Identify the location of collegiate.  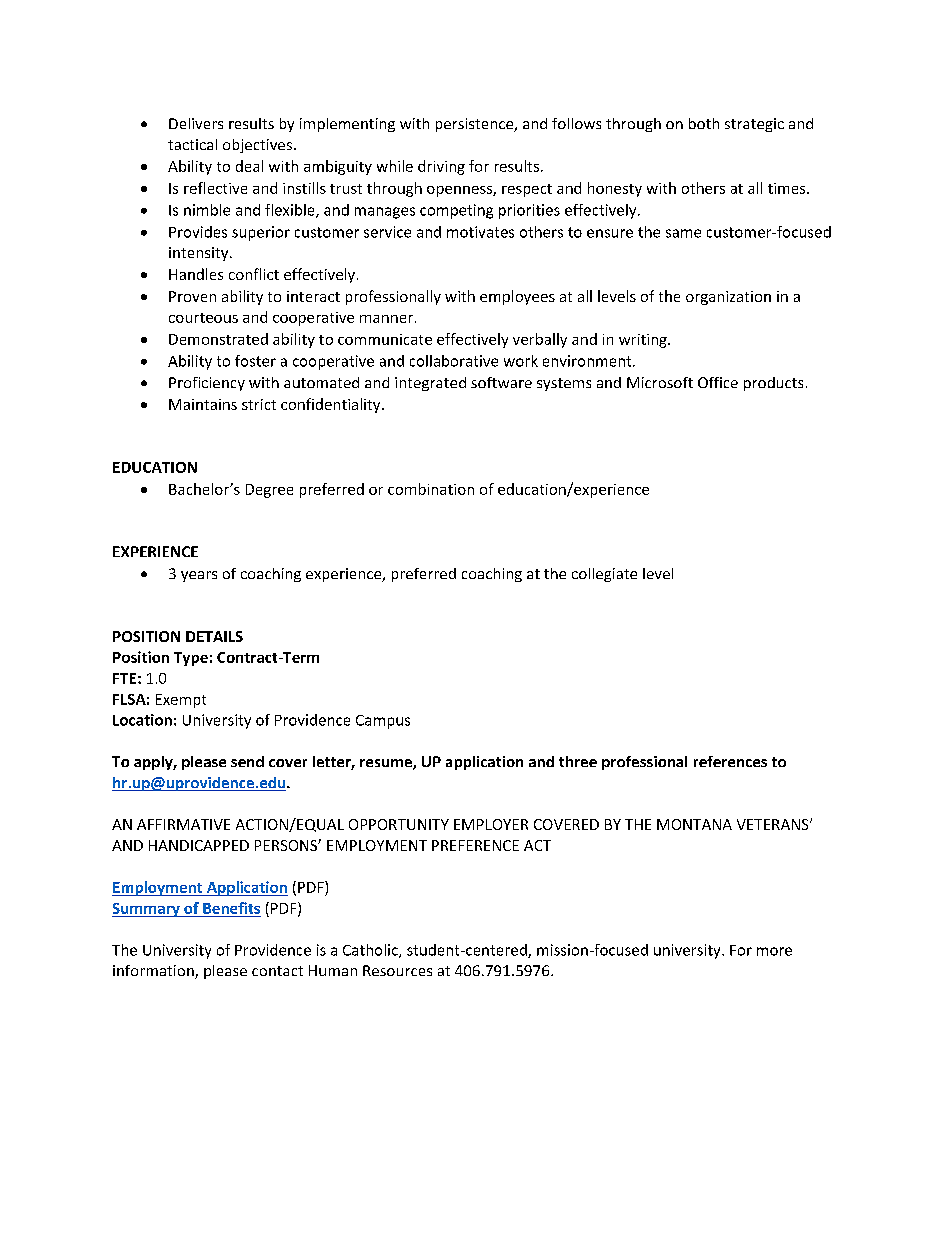
(604, 575).
